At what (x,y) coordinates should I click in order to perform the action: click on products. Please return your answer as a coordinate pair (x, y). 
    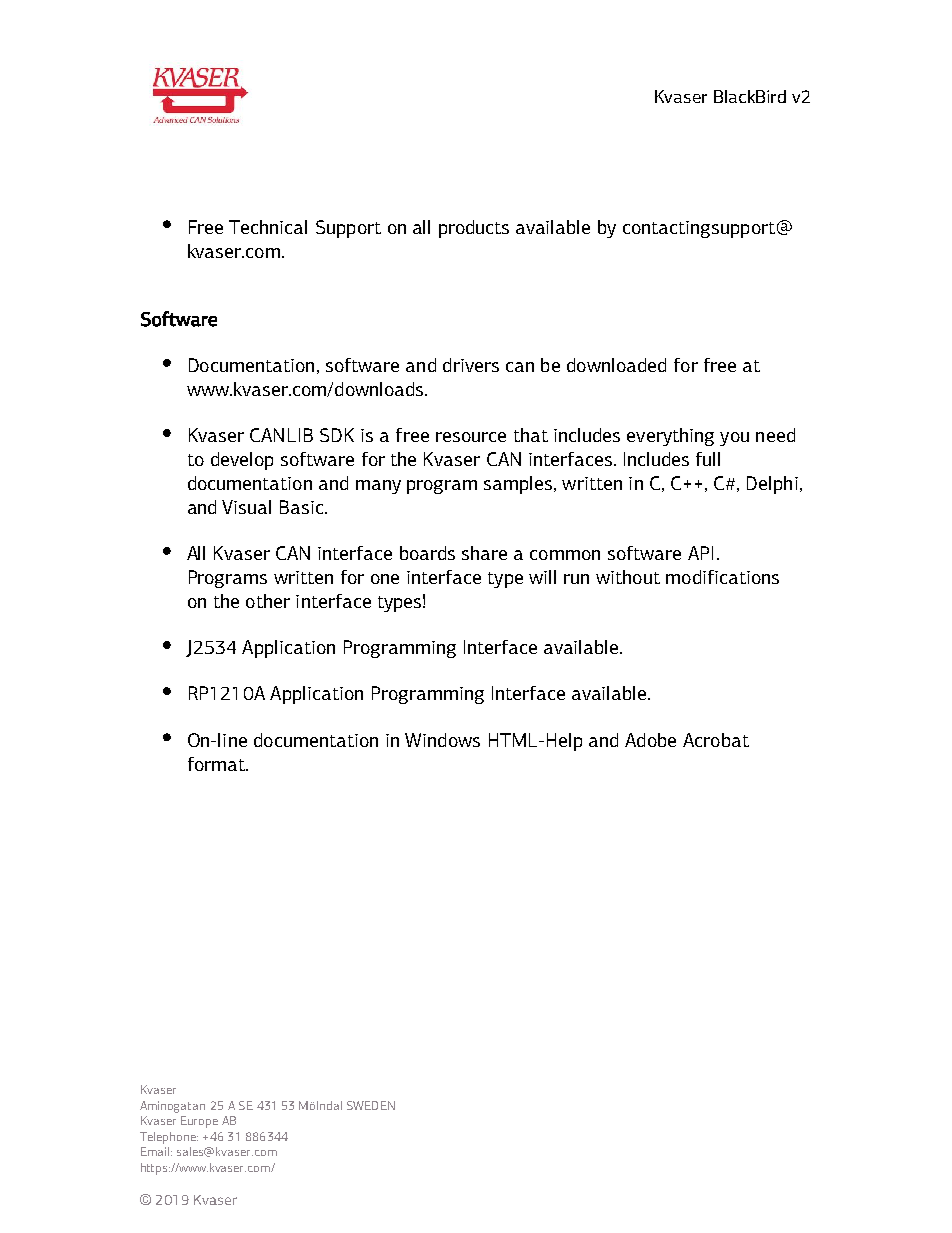
    Looking at the image, I should click on (474, 229).
